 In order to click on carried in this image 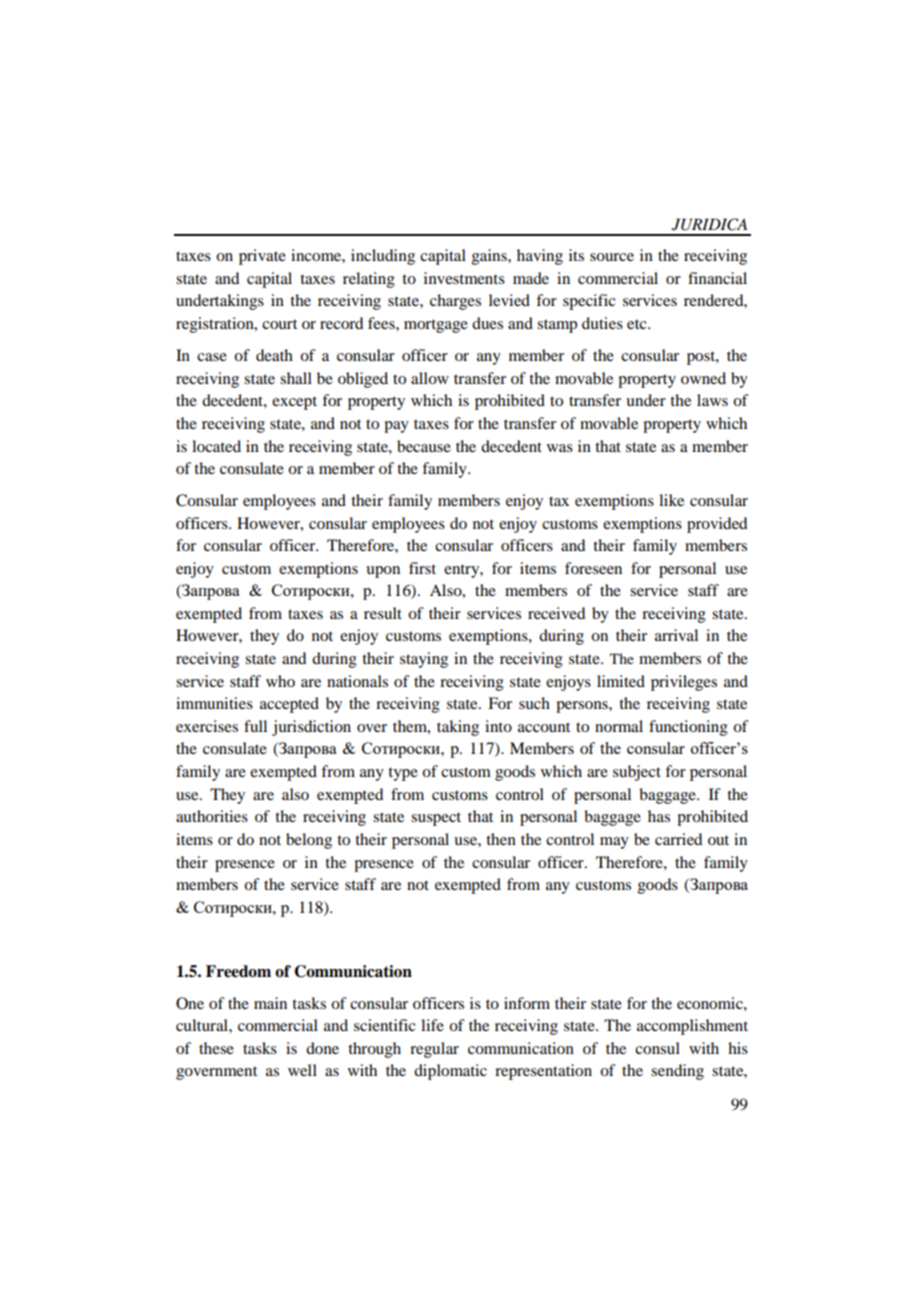, I will do `click(678, 839)`.
